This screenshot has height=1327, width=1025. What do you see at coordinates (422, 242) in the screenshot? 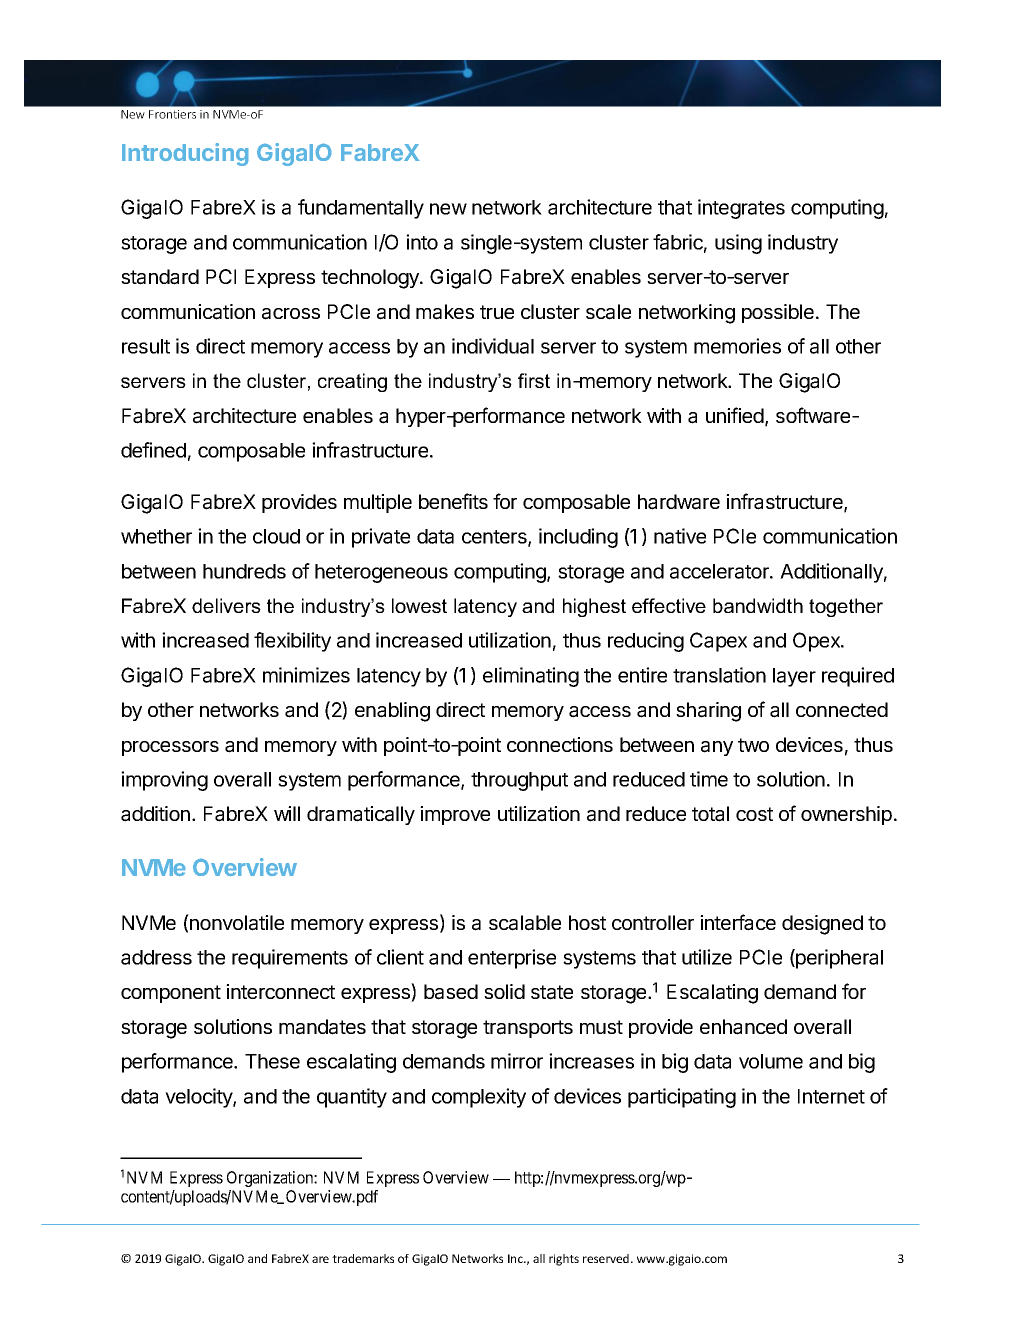
I see `into` at bounding box center [422, 242].
